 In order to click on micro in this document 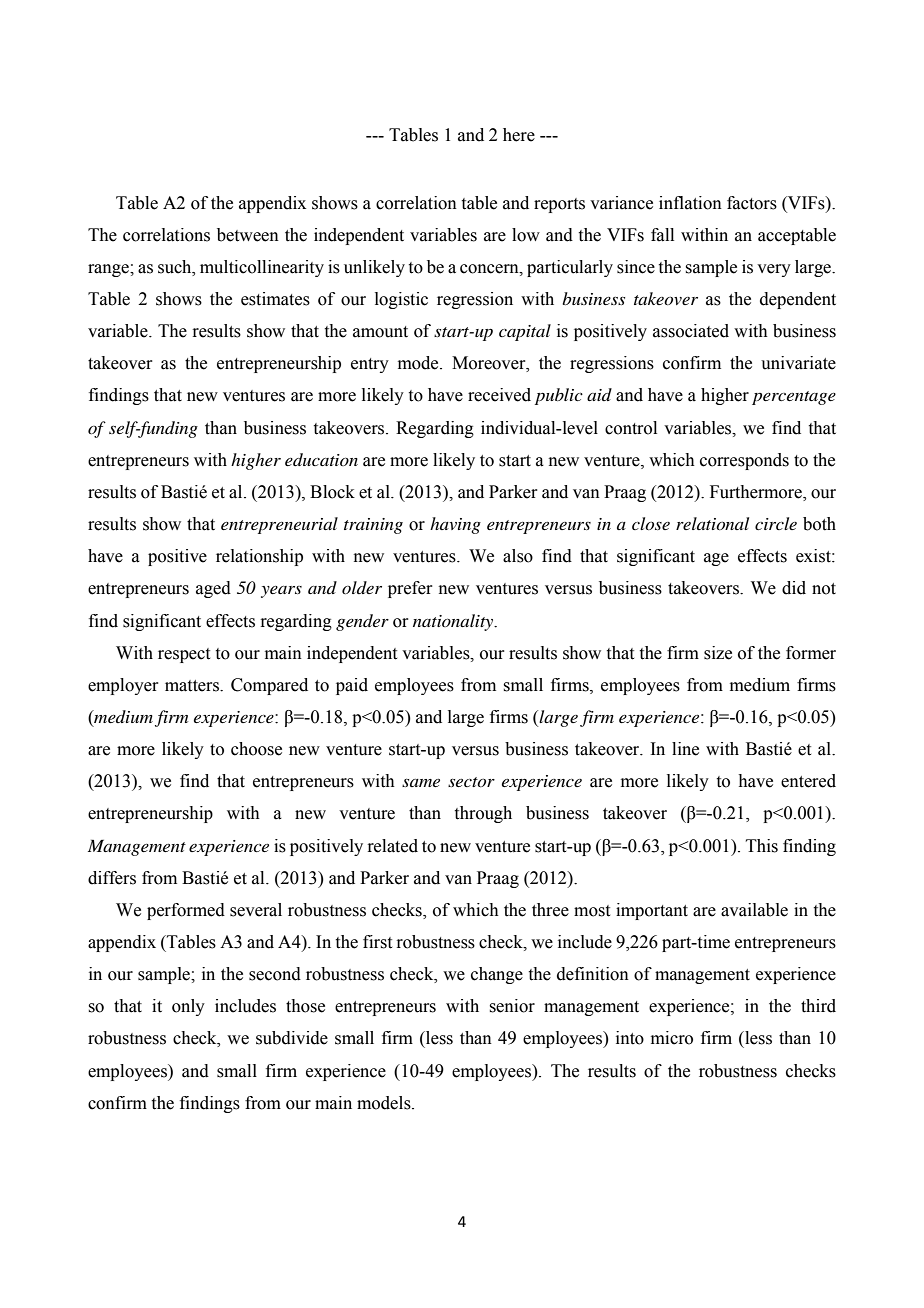, I will do `click(672, 1038)`.
